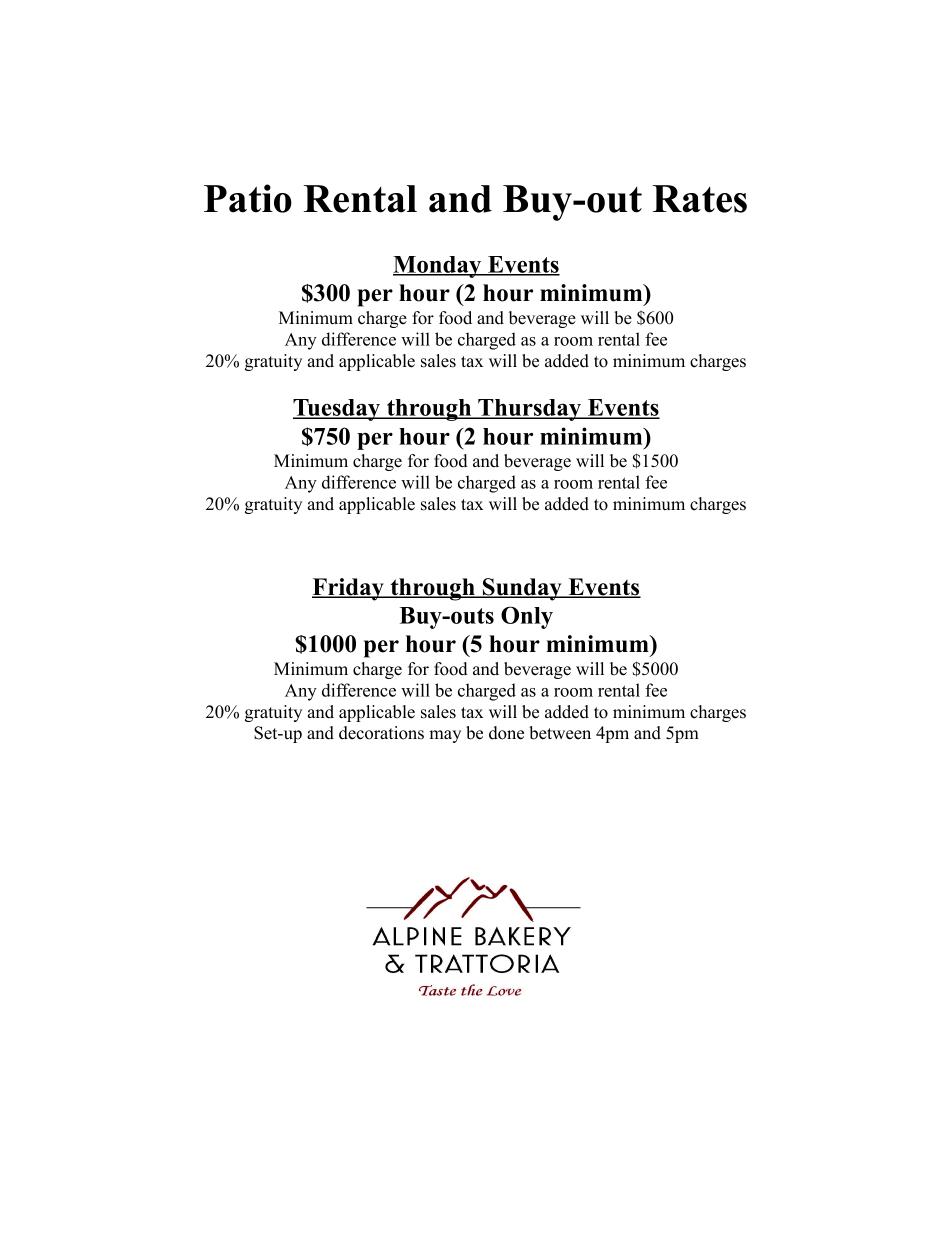  What do you see at coordinates (700, 199) in the page?
I see `Rates` at bounding box center [700, 199].
